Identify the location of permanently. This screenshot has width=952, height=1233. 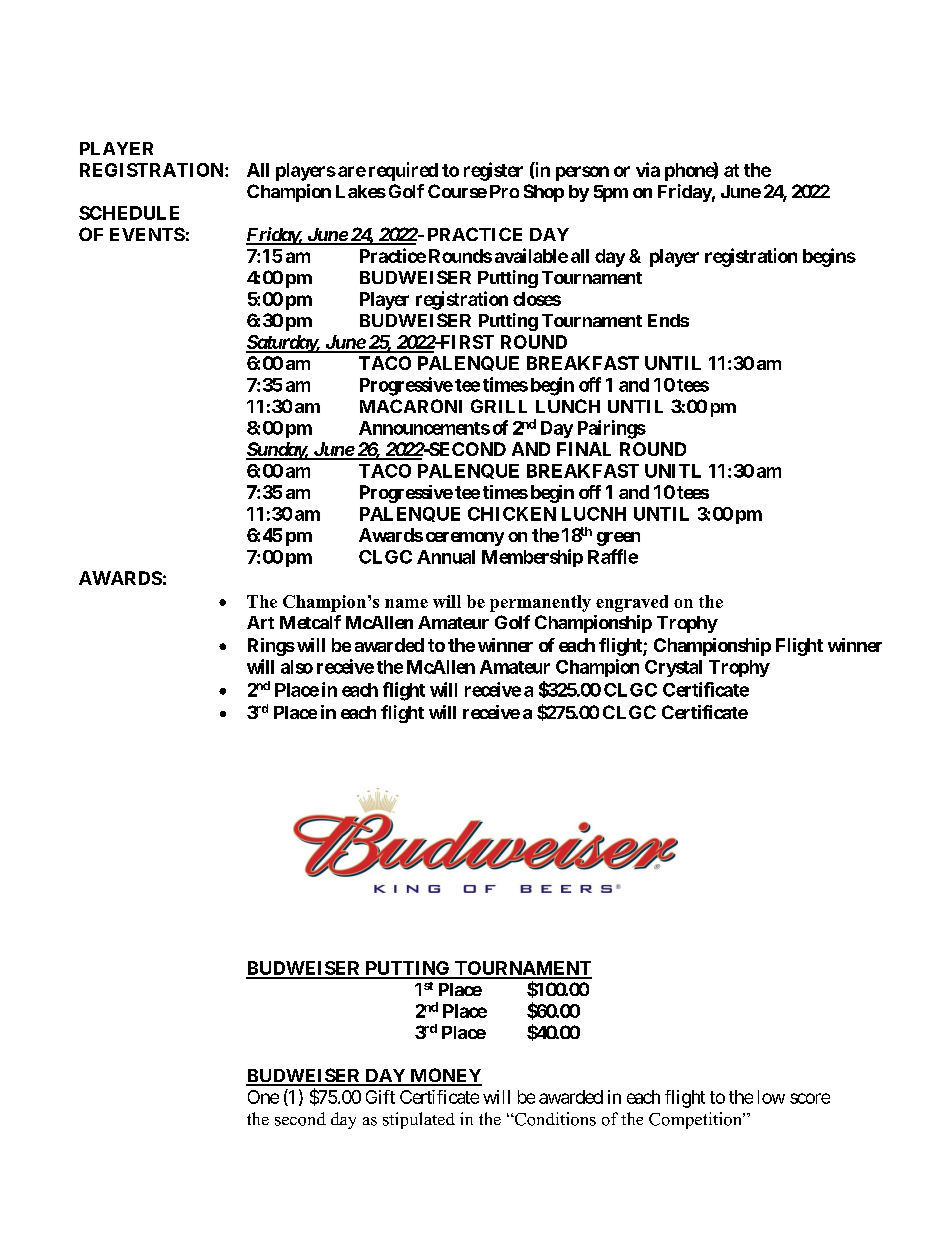
(540, 603).
